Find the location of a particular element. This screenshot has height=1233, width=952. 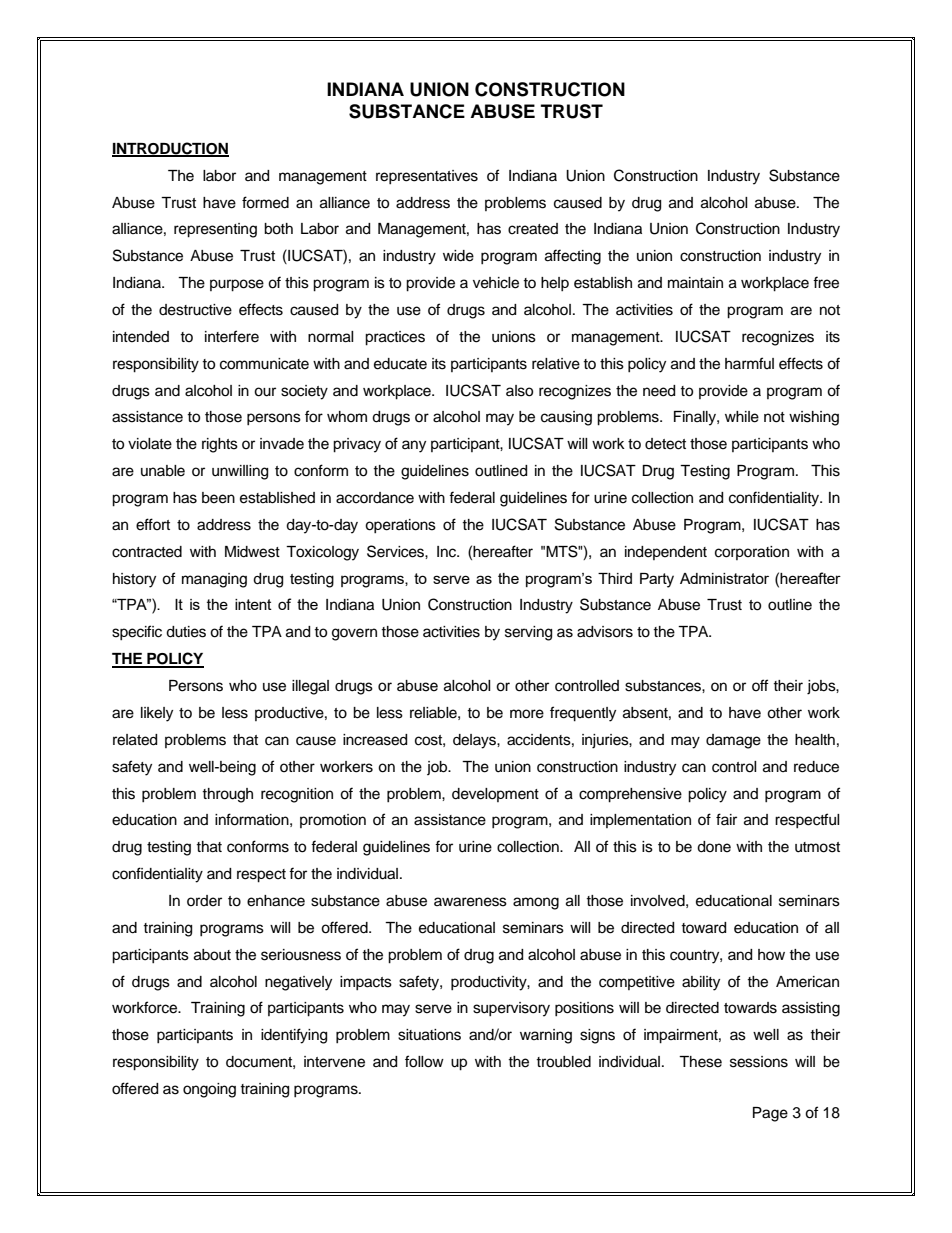

maintain is located at coordinates (695, 282).
